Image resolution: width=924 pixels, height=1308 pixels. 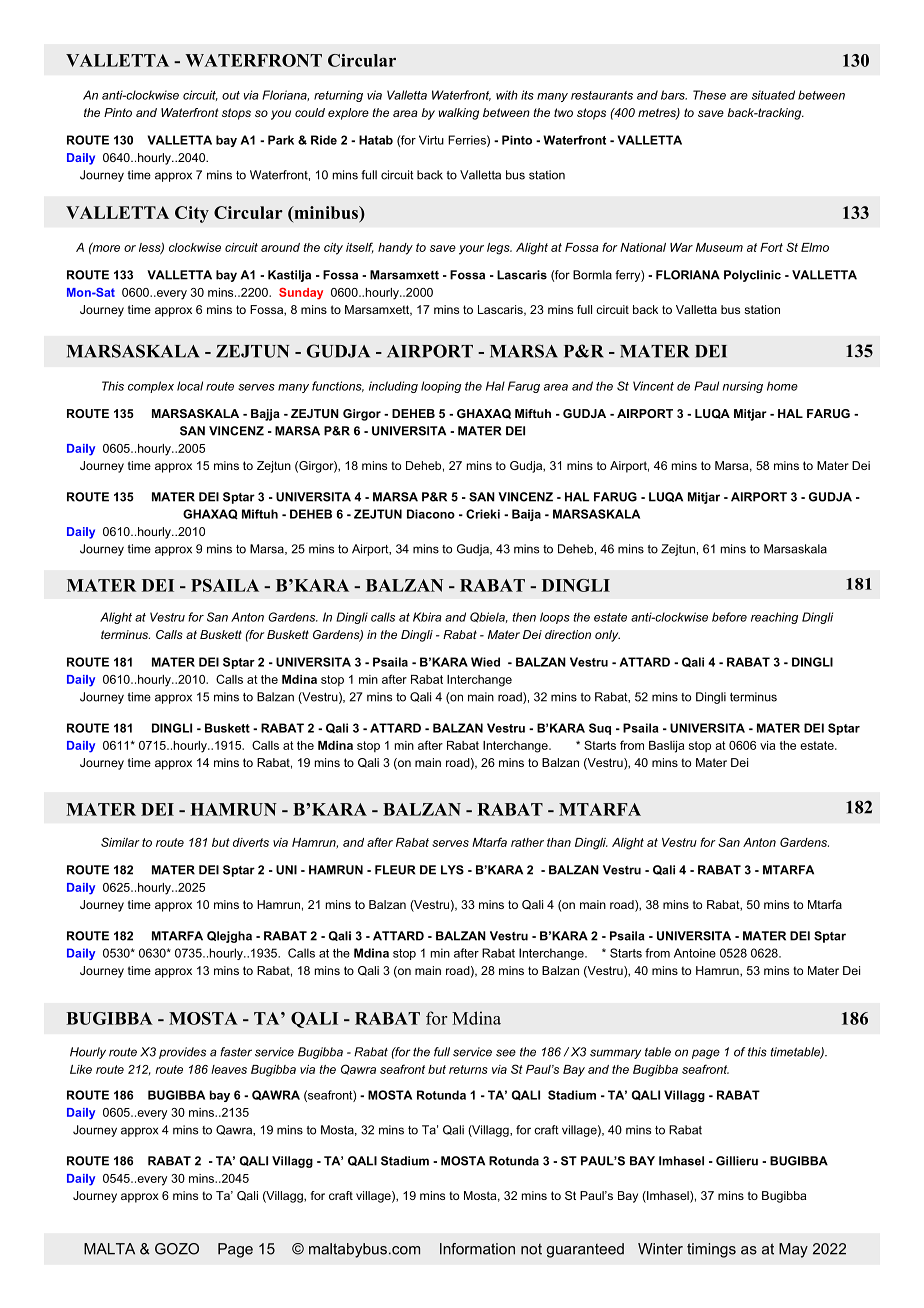 What do you see at coordinates (281, 140) in the page?
I see `Park` at bounding box center [281, 140].
